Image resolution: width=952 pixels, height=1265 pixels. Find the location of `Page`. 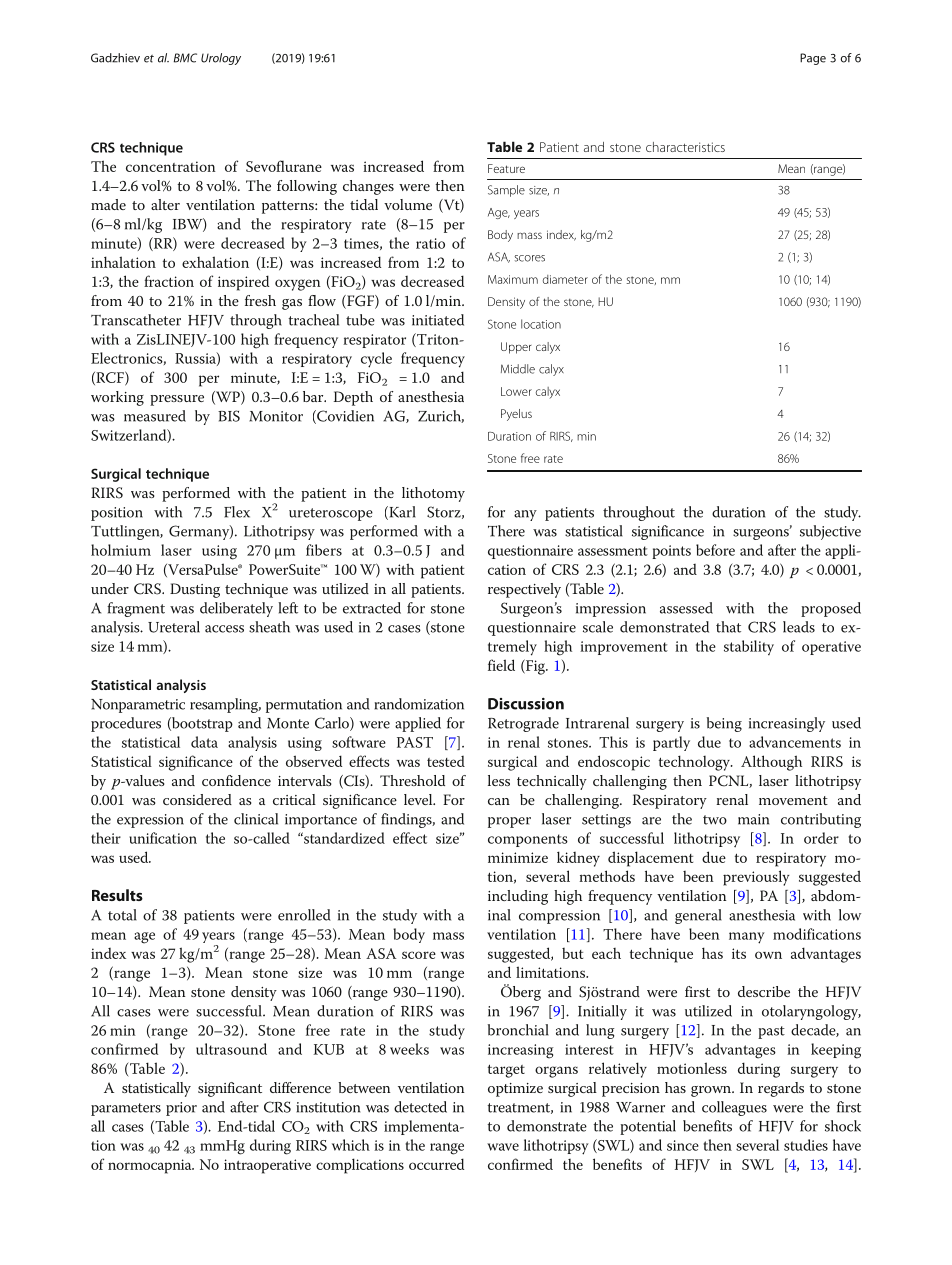

Page is located at coordinates (813, 59).
